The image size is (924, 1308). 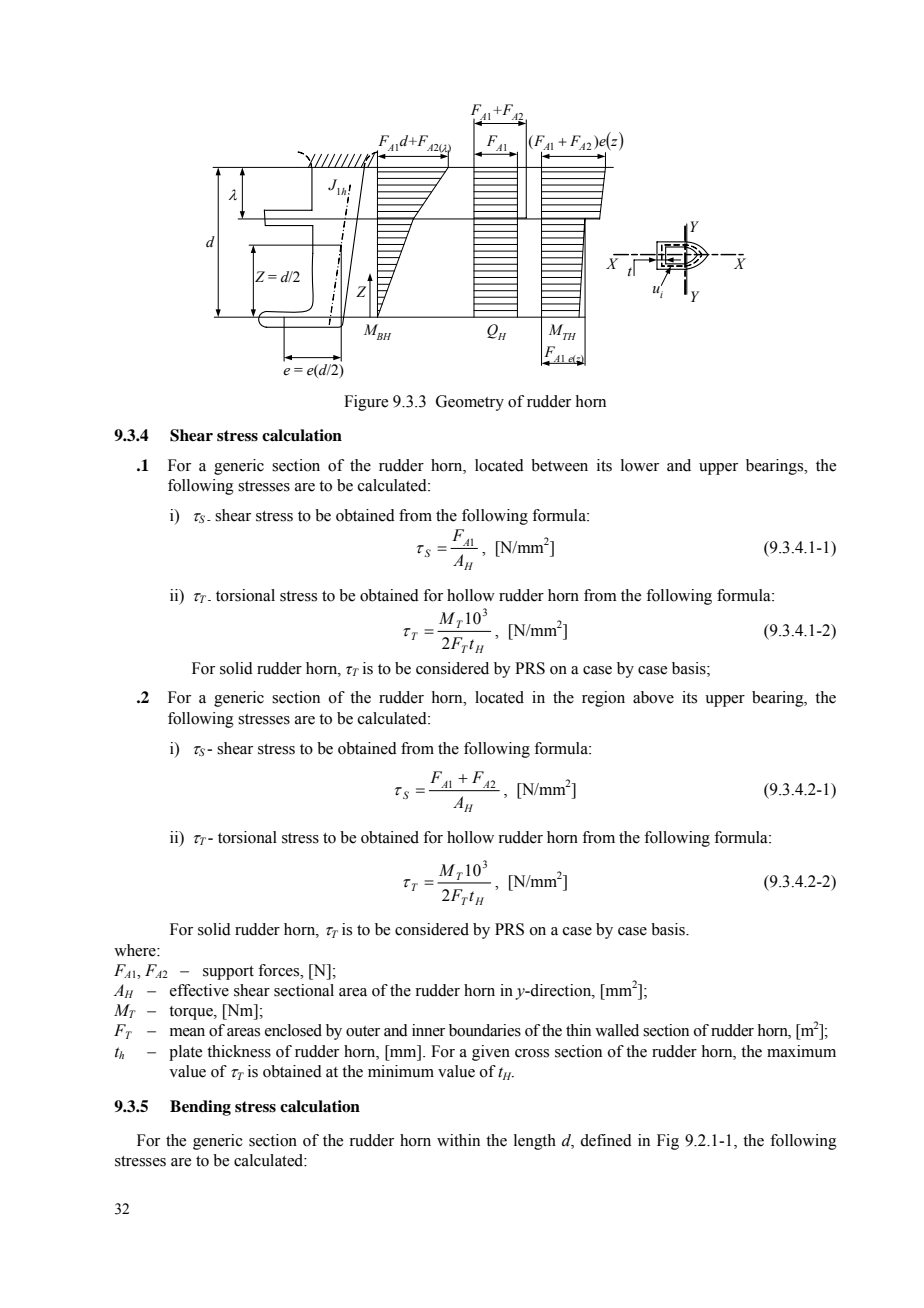 What do you see at coordinates (640, 465) in the page?
I see `lower` at bounding box center [640, 465].
